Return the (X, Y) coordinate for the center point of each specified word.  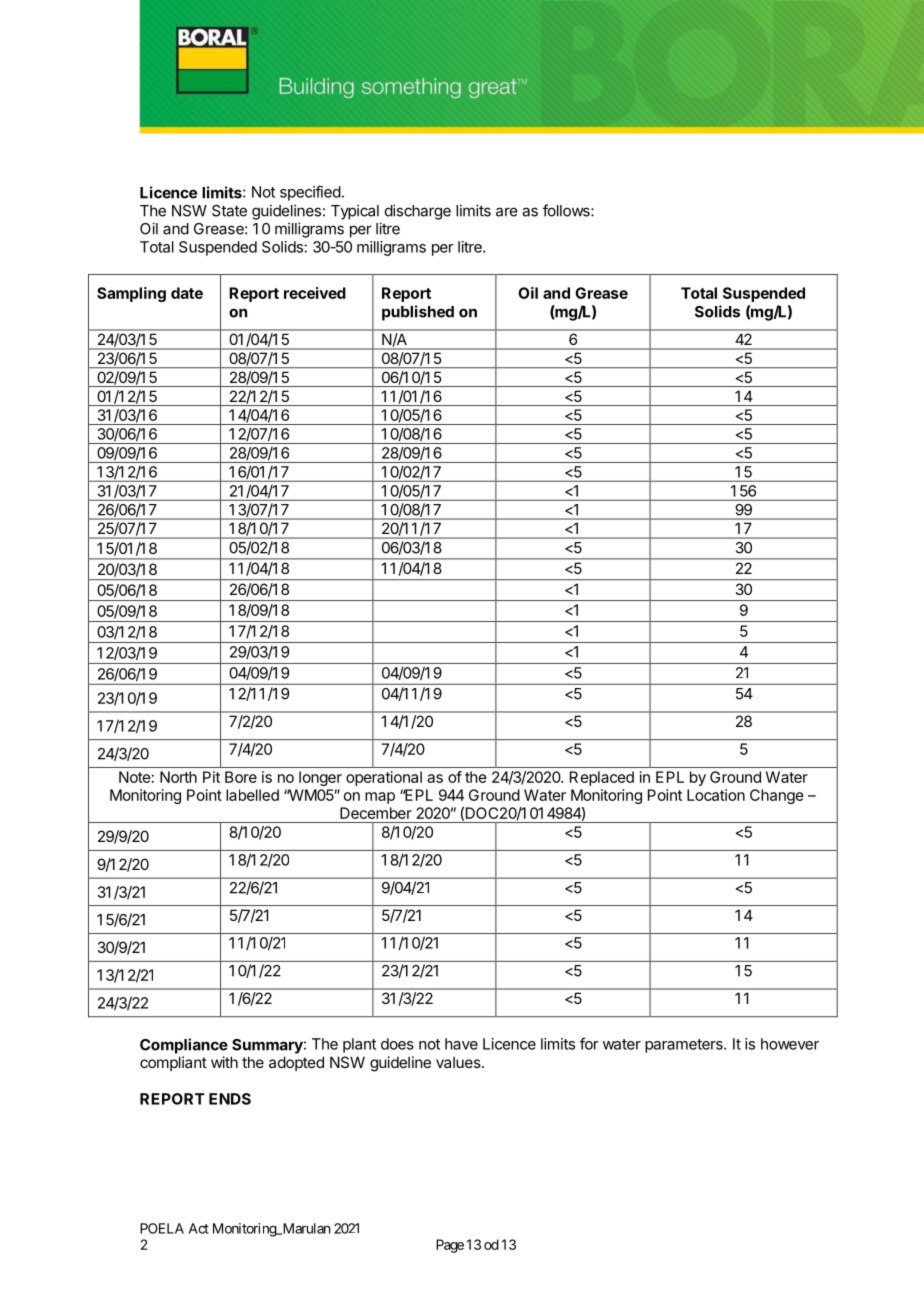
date (187, 293)
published (418, 313)
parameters (685, 1046)
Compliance (184, 1046)
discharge (418, 212)
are (507, 212)
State (229, 211)
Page (450, 1246)
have (461, 1044)
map (380, 798)
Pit (211, 777)
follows (567, 210)
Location (716, 795)
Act (199, 1228)
